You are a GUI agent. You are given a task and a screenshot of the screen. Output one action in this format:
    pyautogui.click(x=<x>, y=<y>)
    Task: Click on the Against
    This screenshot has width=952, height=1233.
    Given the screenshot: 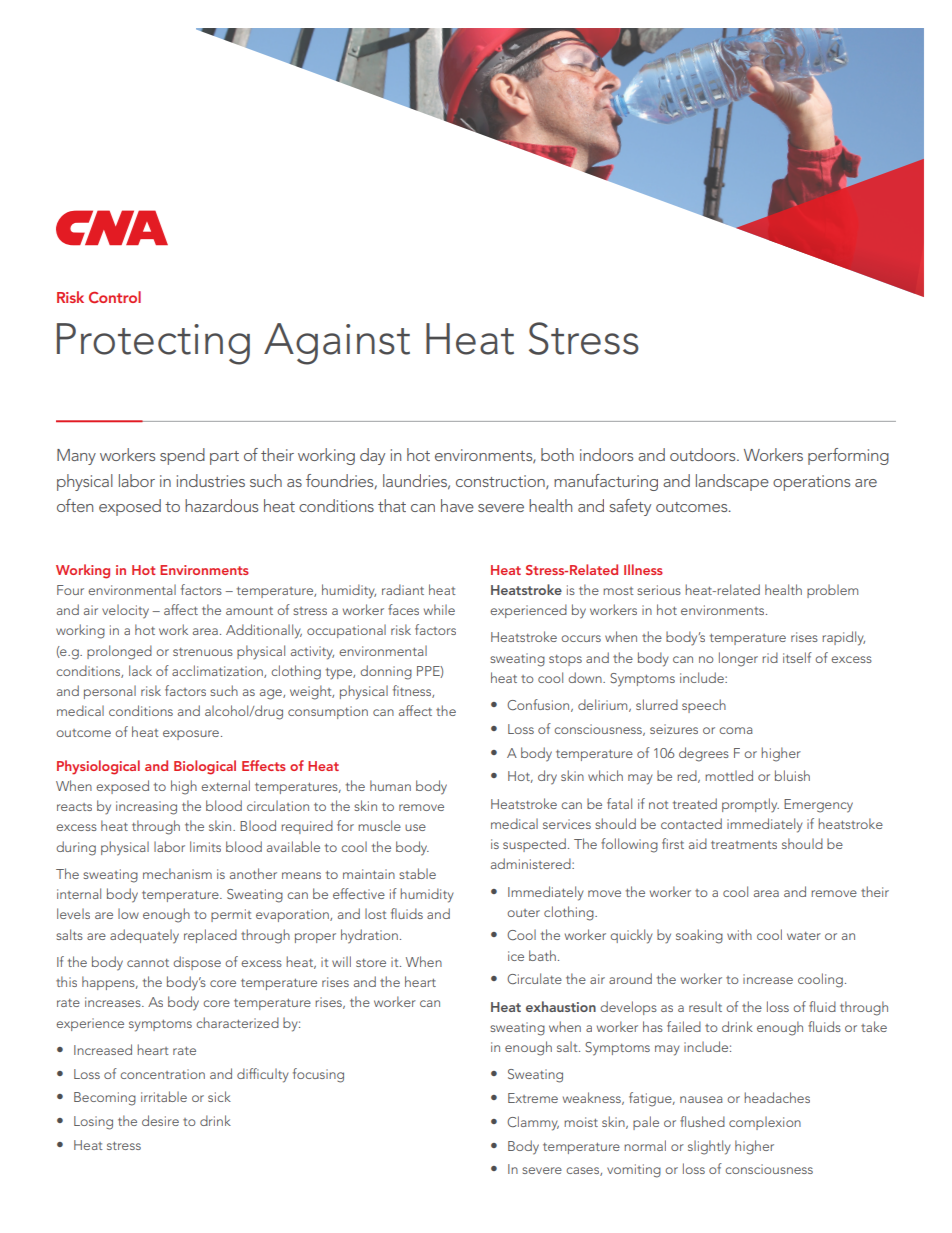 What is the action you would take?
    pyautogui.click(x=337, y=344)
